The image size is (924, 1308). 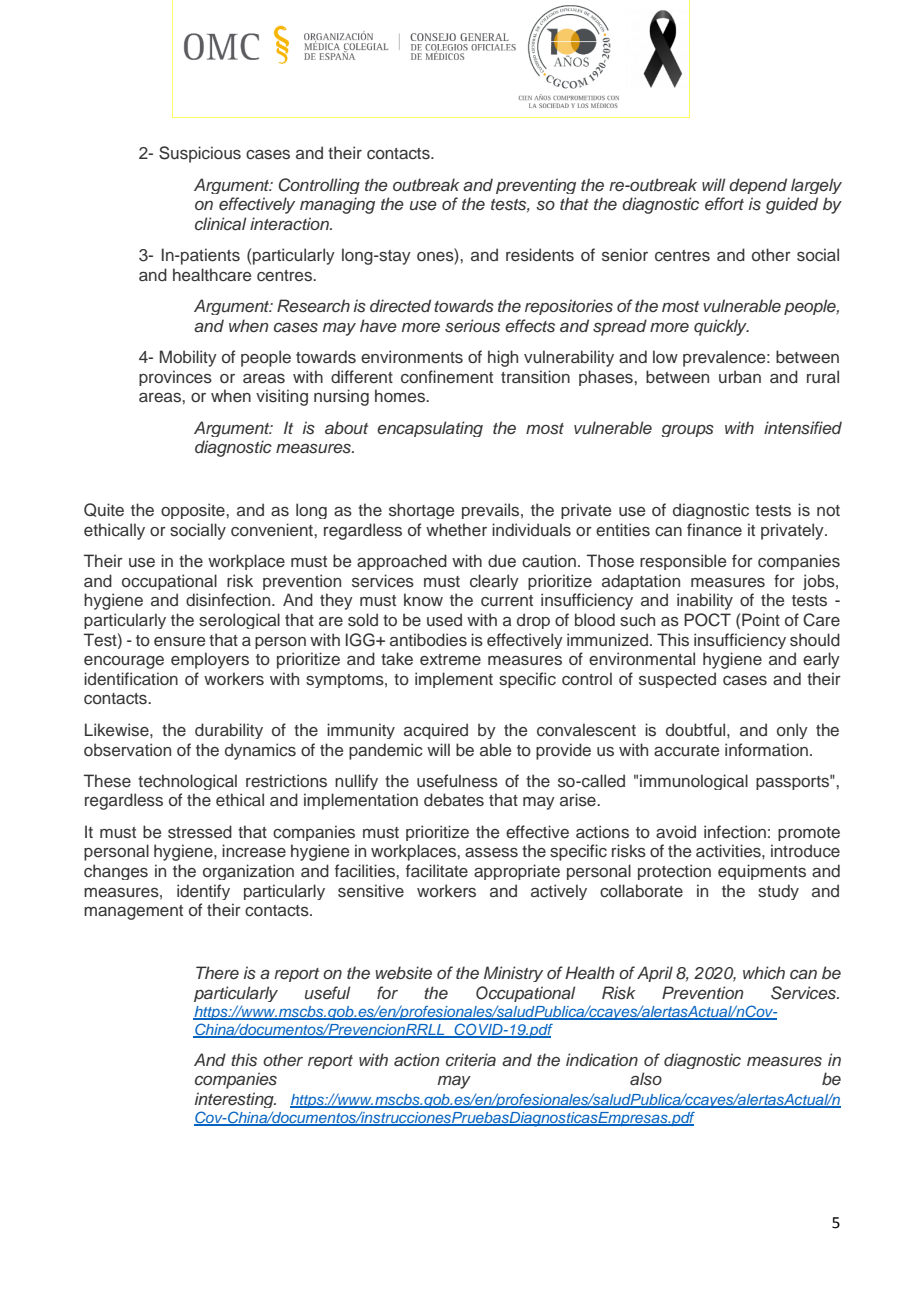 I want to click on preventing, so click(x=536, y=186).
